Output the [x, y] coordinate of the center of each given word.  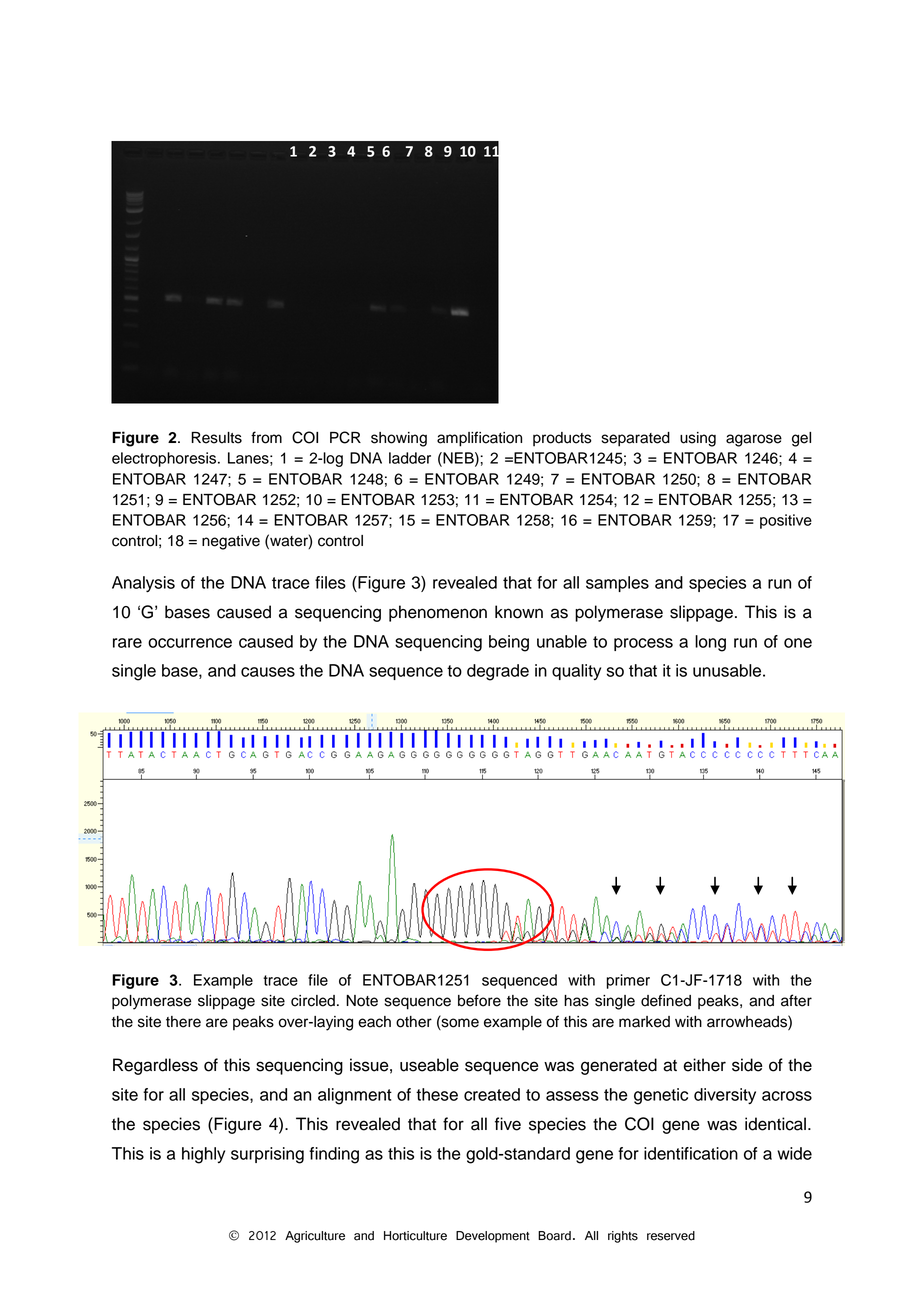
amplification [479, 439]
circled [313, 1001]
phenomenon [438, 613]
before [479, 1000]
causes [268, 672]
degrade [498, 672]
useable [429, 1065]
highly [203, 1155]
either [704, 1065]
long [710, 643]
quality [576, 672]
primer [628, 981]
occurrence [190, 643]
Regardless [155, 1066]
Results [216, 438]
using [698, 439]
